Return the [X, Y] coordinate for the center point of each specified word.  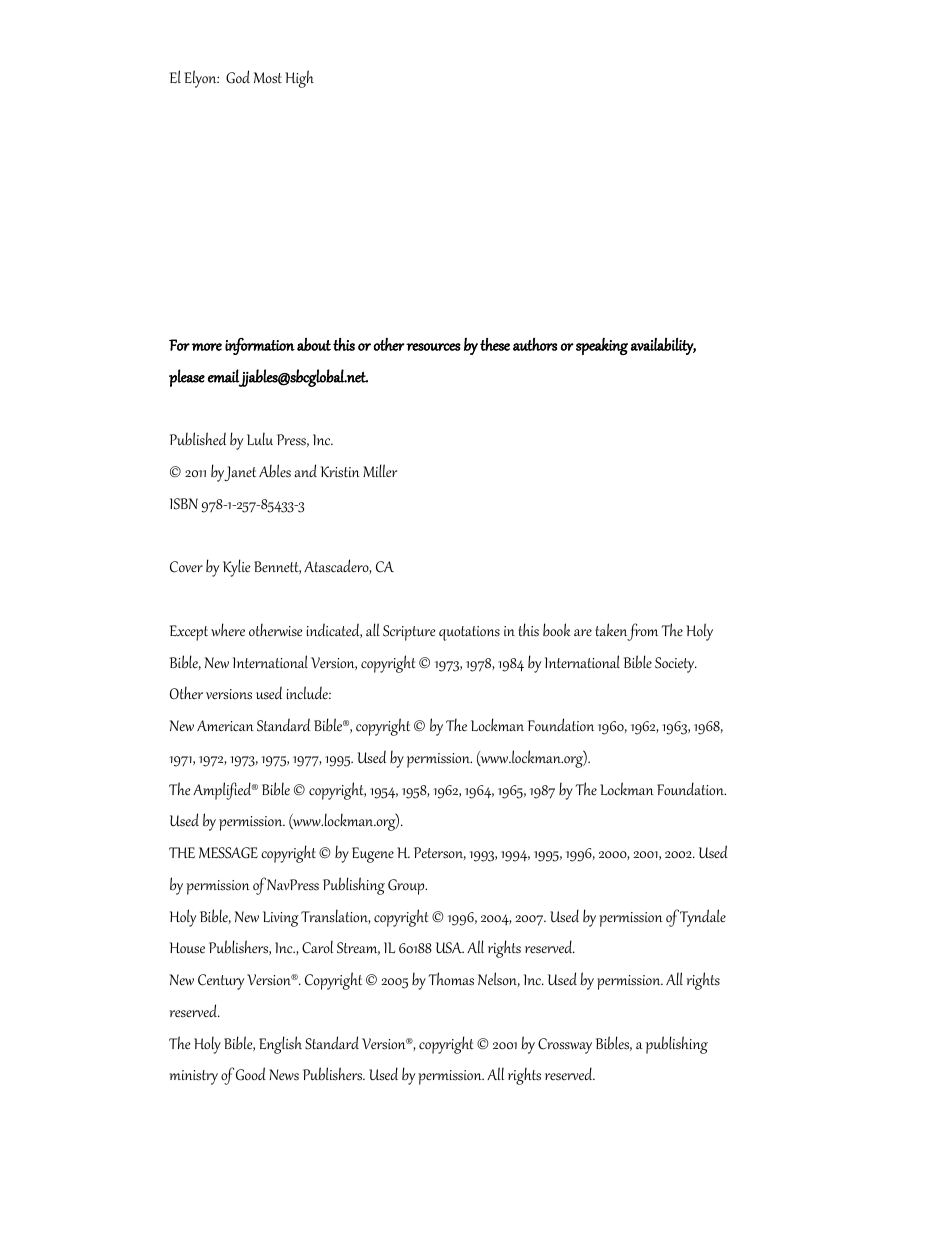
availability [663, 346]
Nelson [499, 979]
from [642, 632]
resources [433, 347]
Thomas [451, 979]
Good [251, 1074]
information [260, 346]
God [238, 77]
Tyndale [703, 918]
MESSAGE [228, 853]
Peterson [440, 853]
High [299, 79]
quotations [469, 633]
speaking [602, 346]
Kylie [236, 568]
